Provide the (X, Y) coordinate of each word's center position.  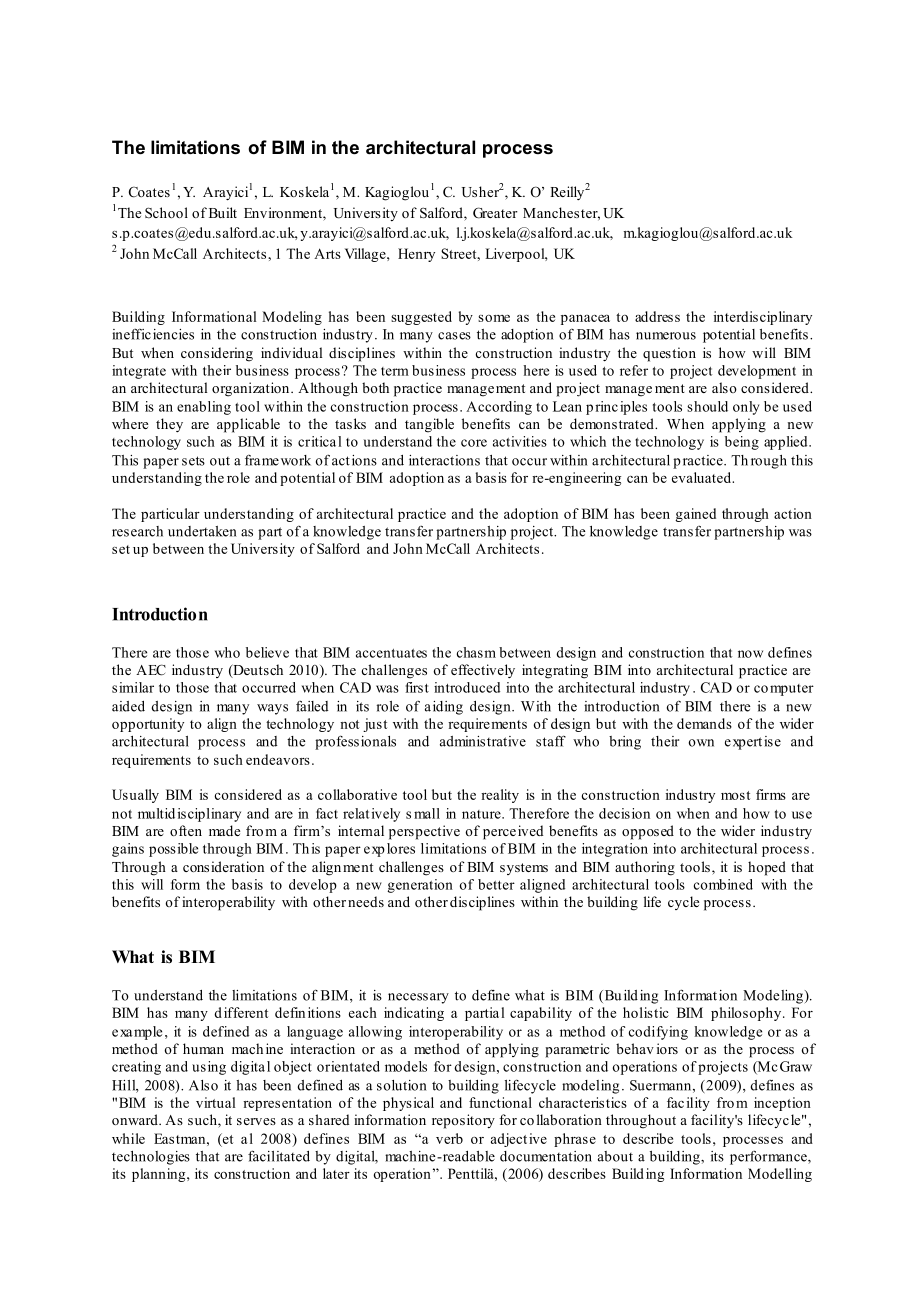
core (474, 443)
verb (449, 1138)
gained (695, 515)
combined (723, 884)
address (657, 316)
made (224, 830)
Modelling (780, 1175)
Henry (416, 255)
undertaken (202, 531)
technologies (151, 1158)
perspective (424, 832)
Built (223, 212)
